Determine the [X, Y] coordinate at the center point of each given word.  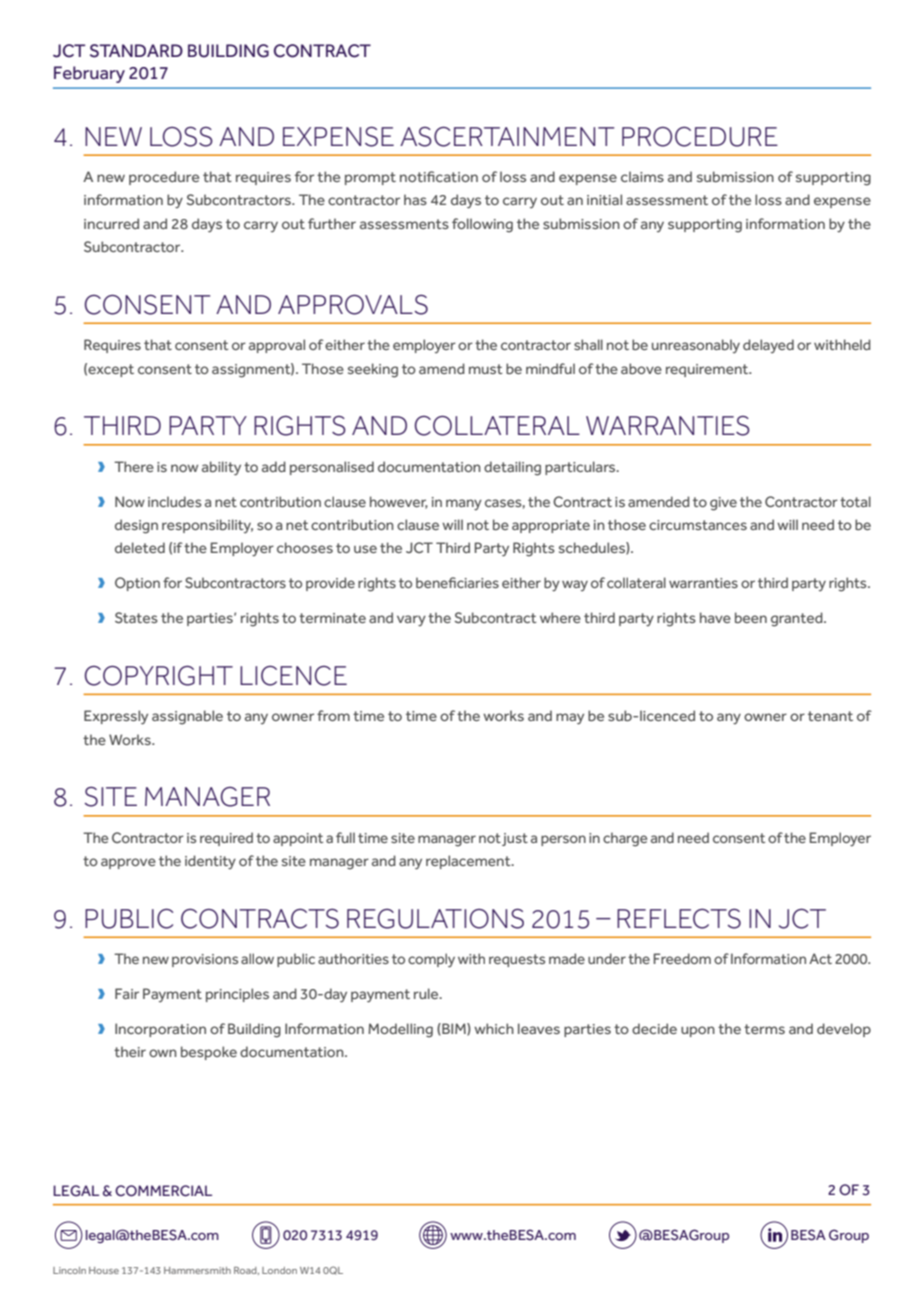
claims [642, 176]
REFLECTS [679, 919]
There [134, 466]
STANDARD [136, 51]
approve [128, 863]
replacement [469, 862]
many [464, 504]
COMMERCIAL [163, 1191]
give [723, 504]
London [279, 1270]
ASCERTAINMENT [507, 137]
